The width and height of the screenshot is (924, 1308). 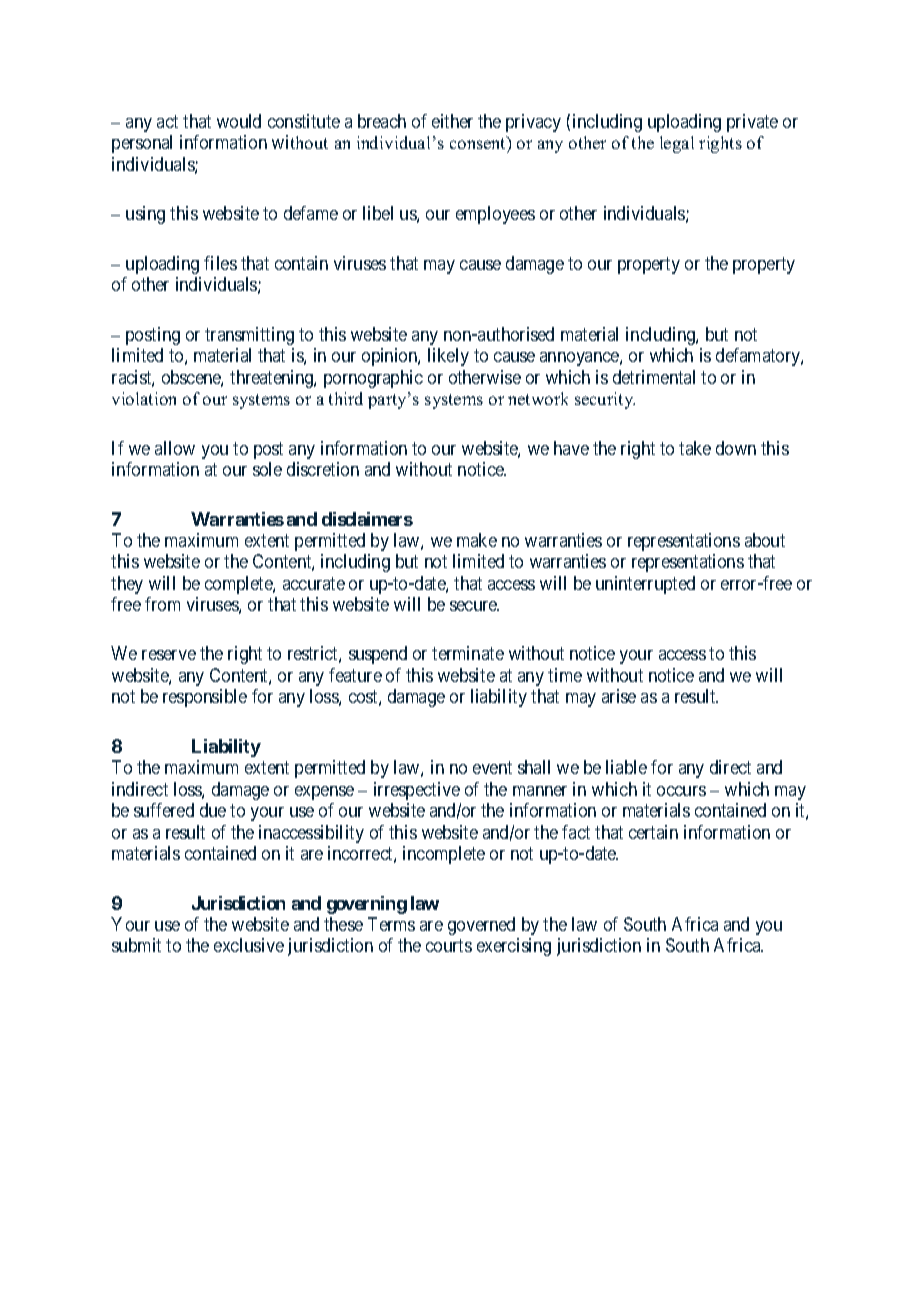 I want to click on governed, so click(x=481, y=926).
